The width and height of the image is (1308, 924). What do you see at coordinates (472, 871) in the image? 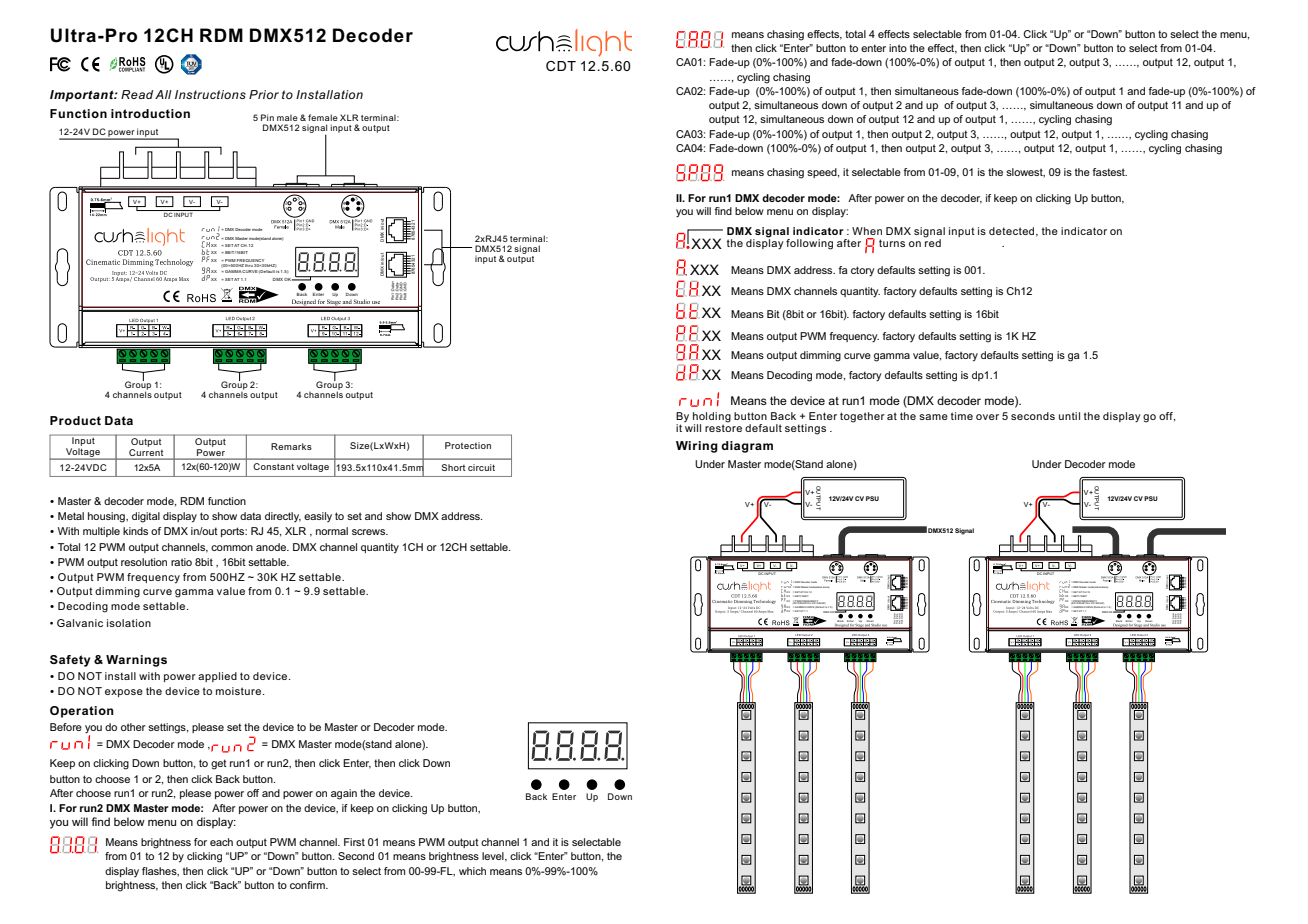
I see `which` at bounding box center [472, 871].
